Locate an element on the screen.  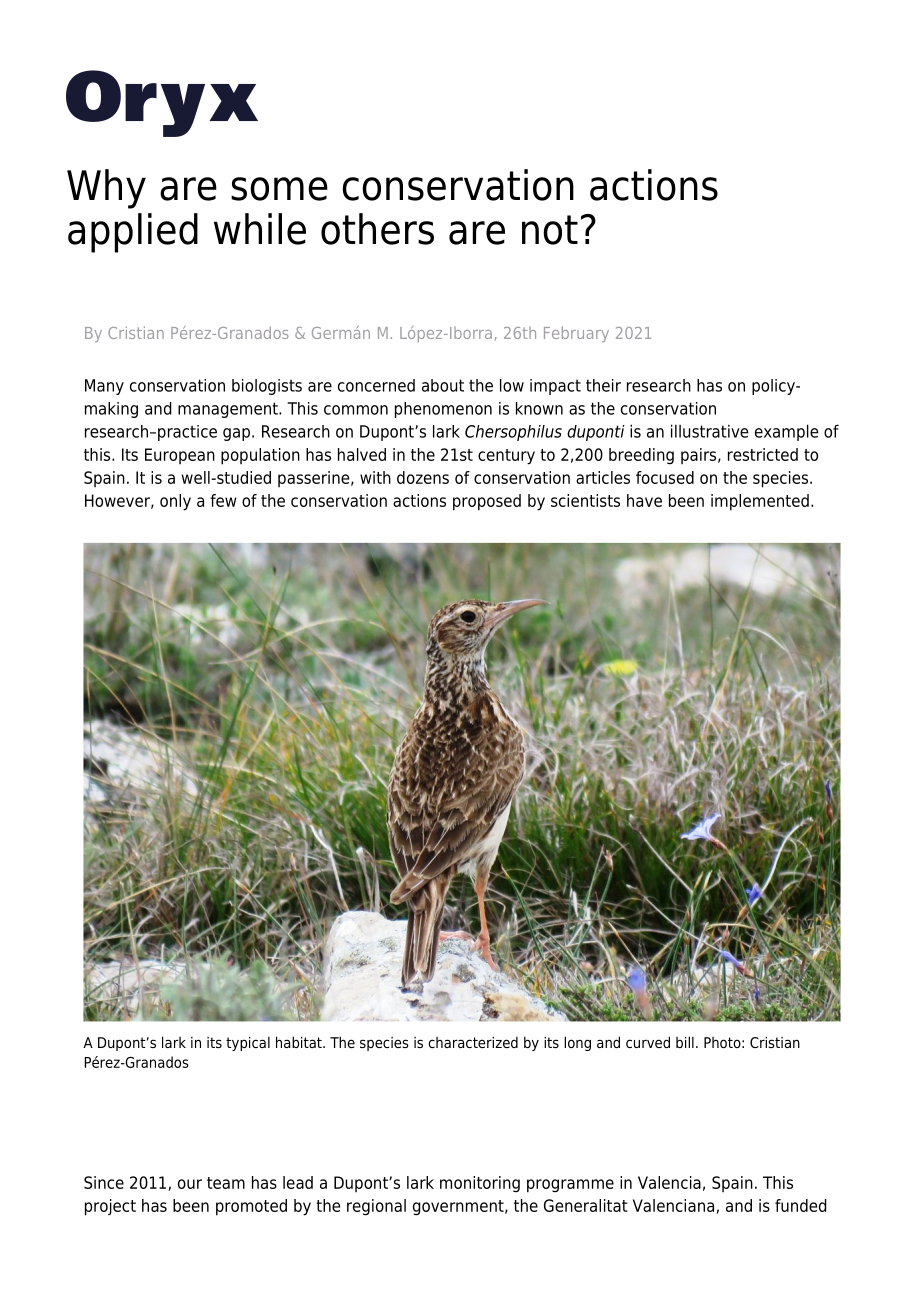
monitoring is located at coordinates (480, 1184).
